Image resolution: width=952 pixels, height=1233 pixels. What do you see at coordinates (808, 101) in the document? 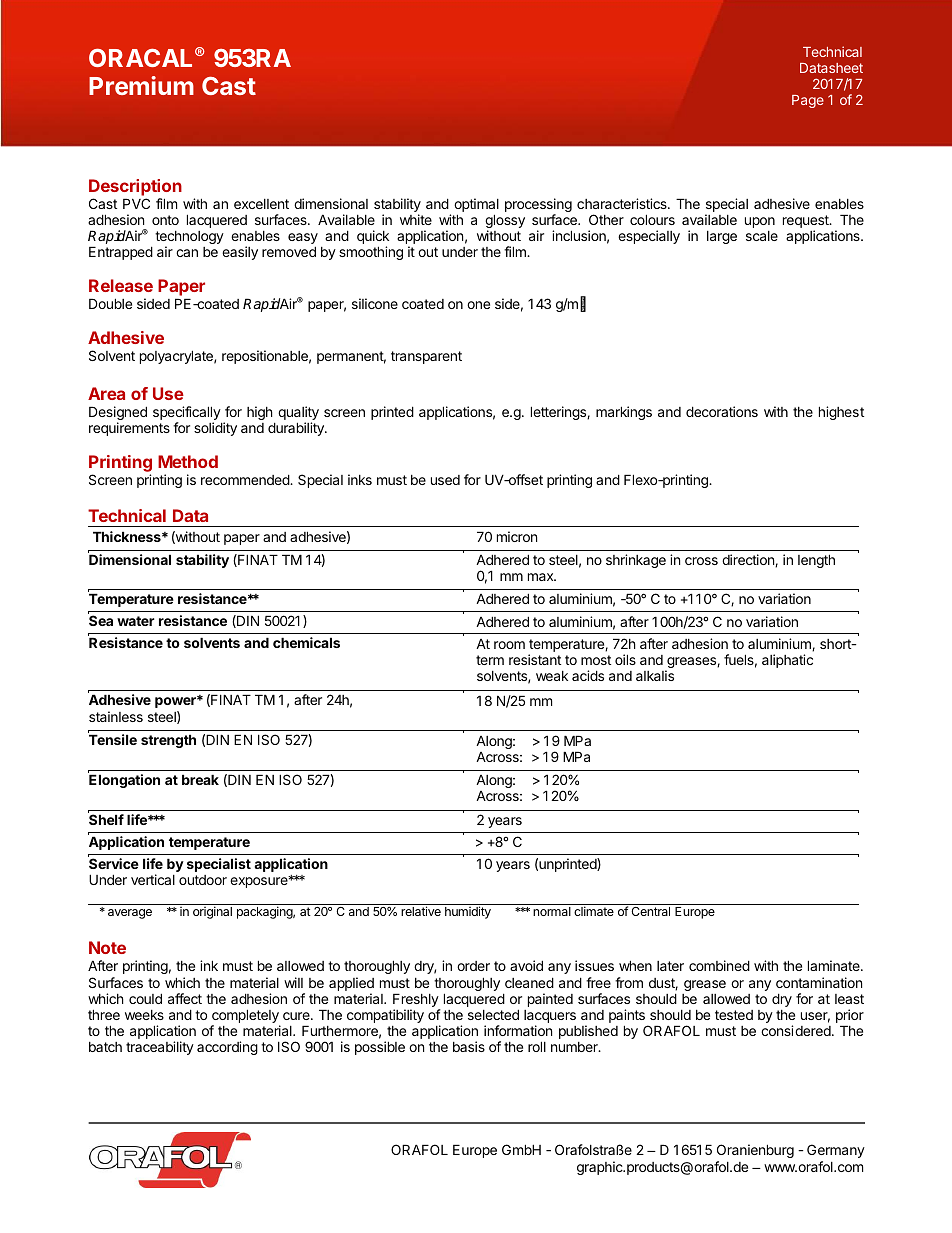
I see `Page` at bounding box center [808, 101].
